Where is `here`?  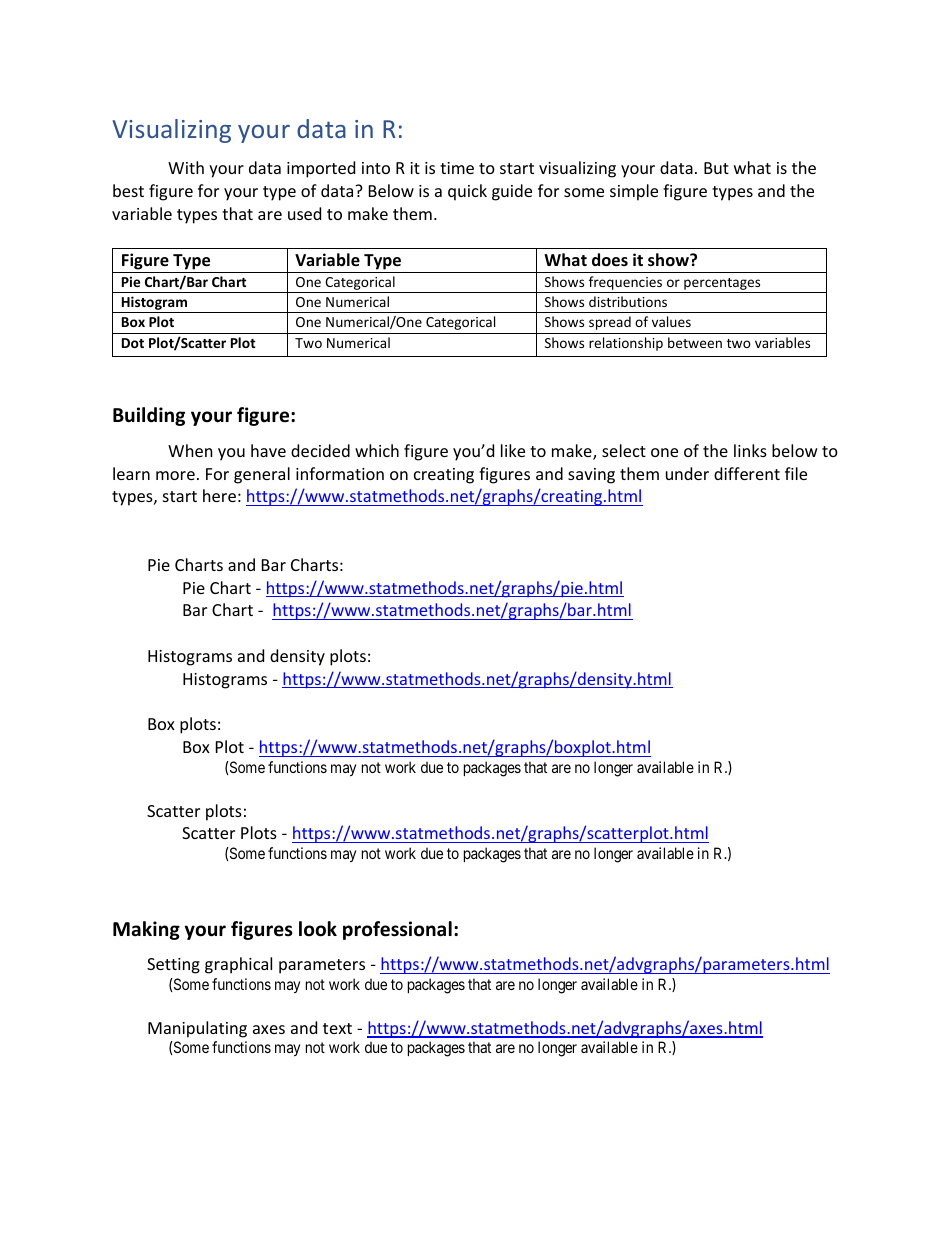
here is located at coordinates (219, 495).
